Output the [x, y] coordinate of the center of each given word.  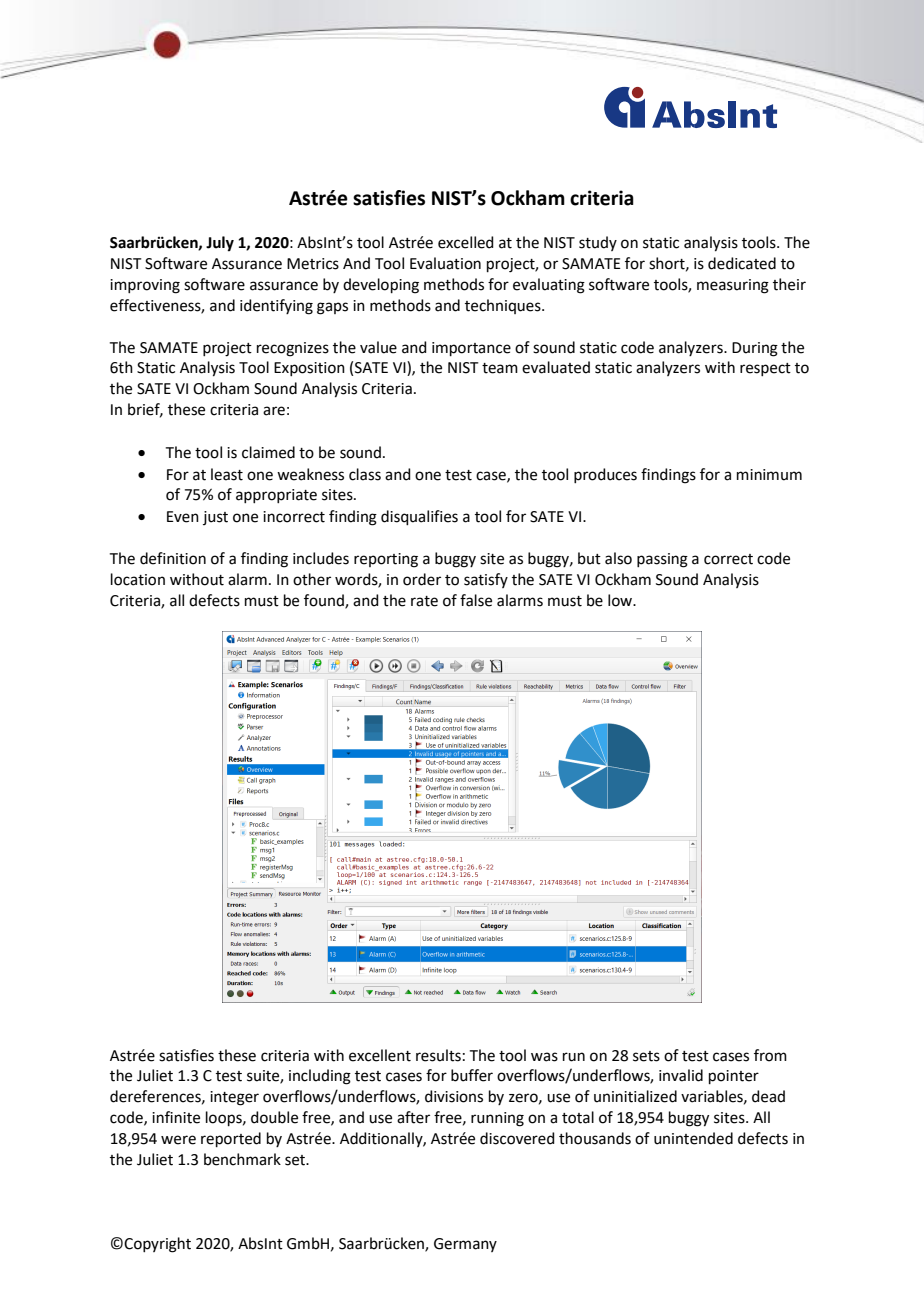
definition [173, 558]
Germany [465, 1245]
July [220, 244]
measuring [733, 286]
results [438, 1055]
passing [662, 560]
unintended [693, 1138]
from [770, 1055]
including [320, 1077]
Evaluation [445, 263]
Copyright [157, 1245]
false [476, 600]
